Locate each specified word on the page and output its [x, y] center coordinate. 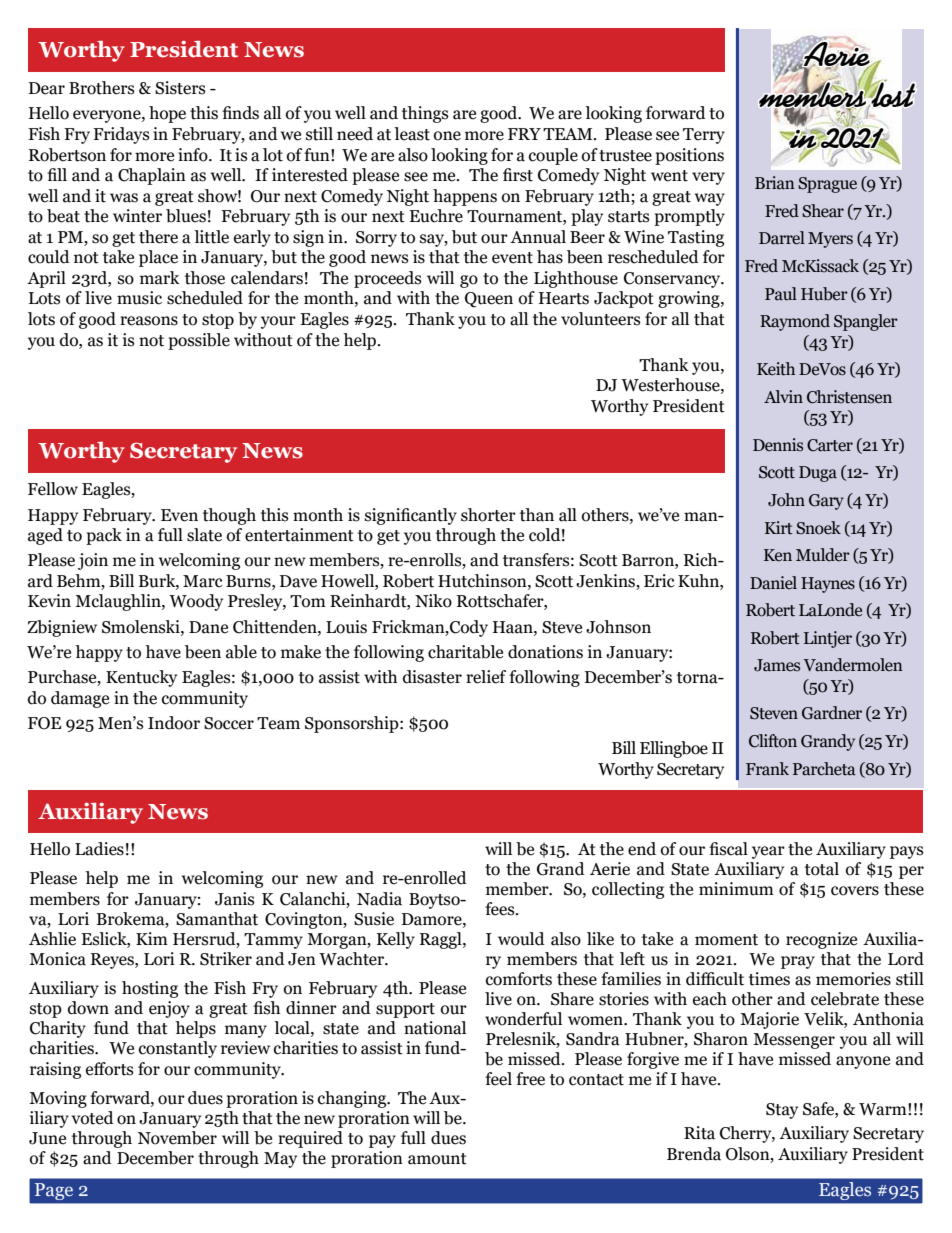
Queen [489, 300]
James [777, 665]
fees [501, 909]
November [177, 1138]
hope [167, 114]
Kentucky [141, 678]
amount [437, 1159]
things [425, 114]
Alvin [783, 396]
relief [486, 677]
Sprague [827, 185]
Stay [782, 1111]
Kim [152, 938]
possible [199, 341]
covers [855, 891]
